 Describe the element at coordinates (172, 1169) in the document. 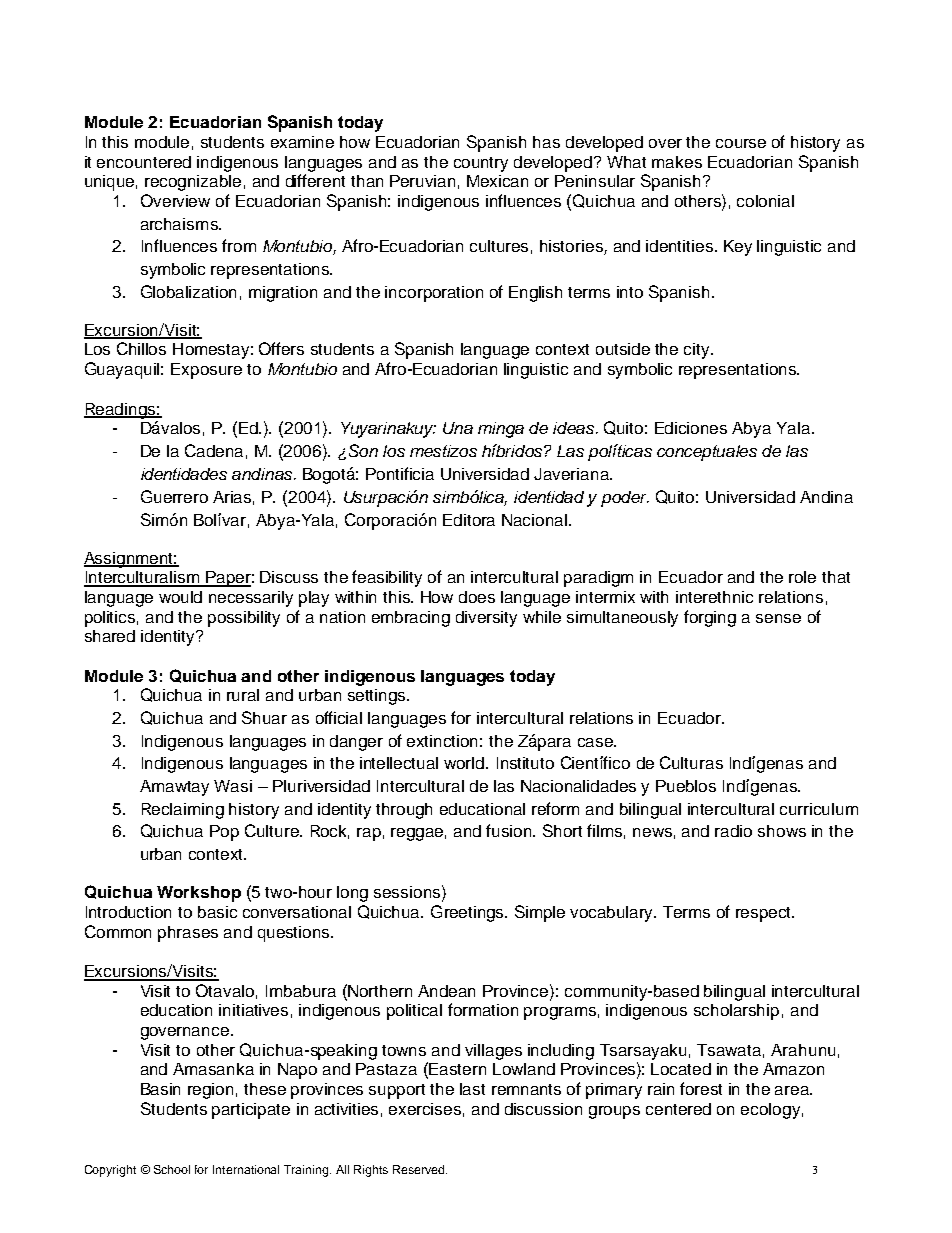

I see `School` at that location.
